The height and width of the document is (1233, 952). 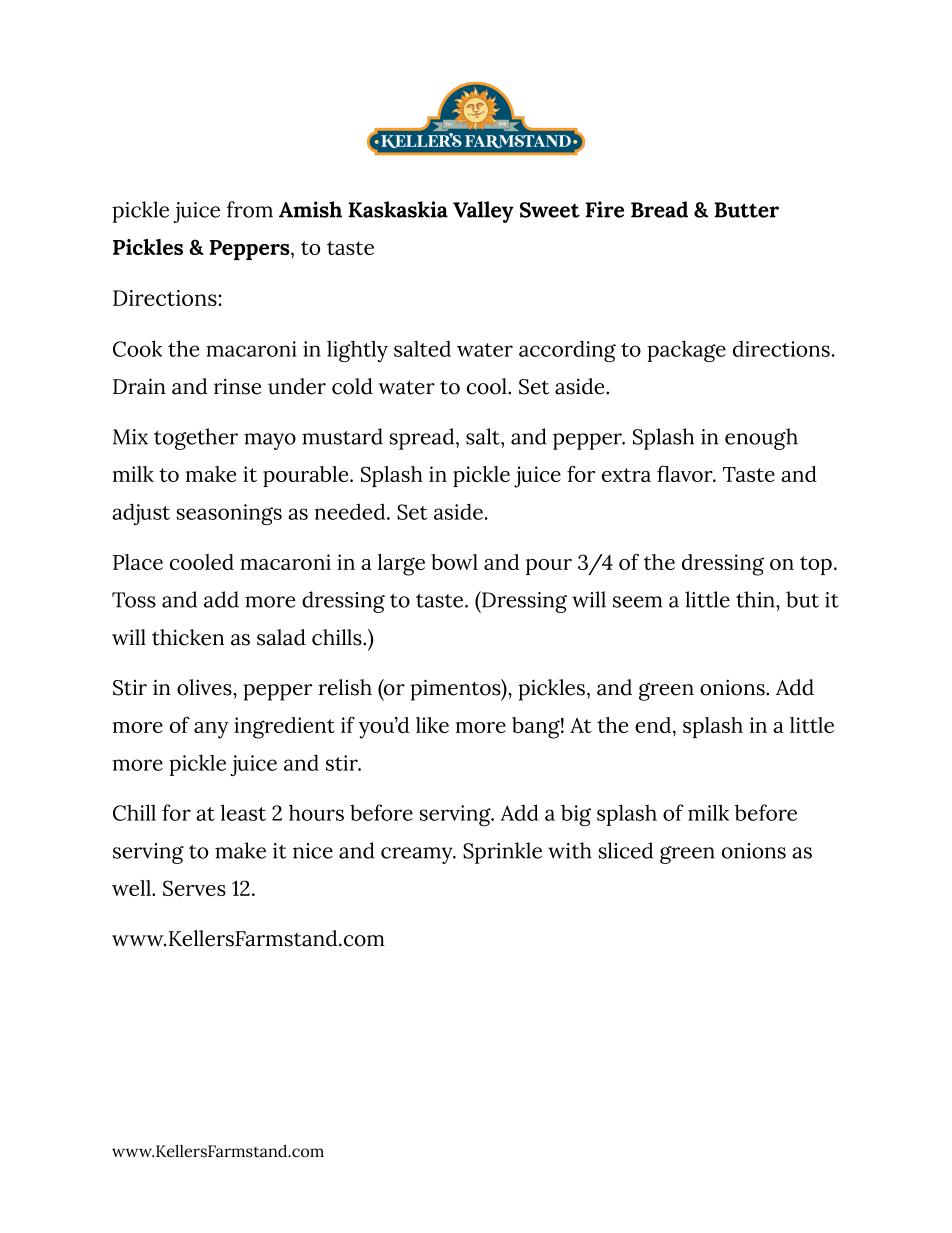 What do you see at coordinates (237, 386) in the document?
I see `rinse` at bounding box center [237, 386].
